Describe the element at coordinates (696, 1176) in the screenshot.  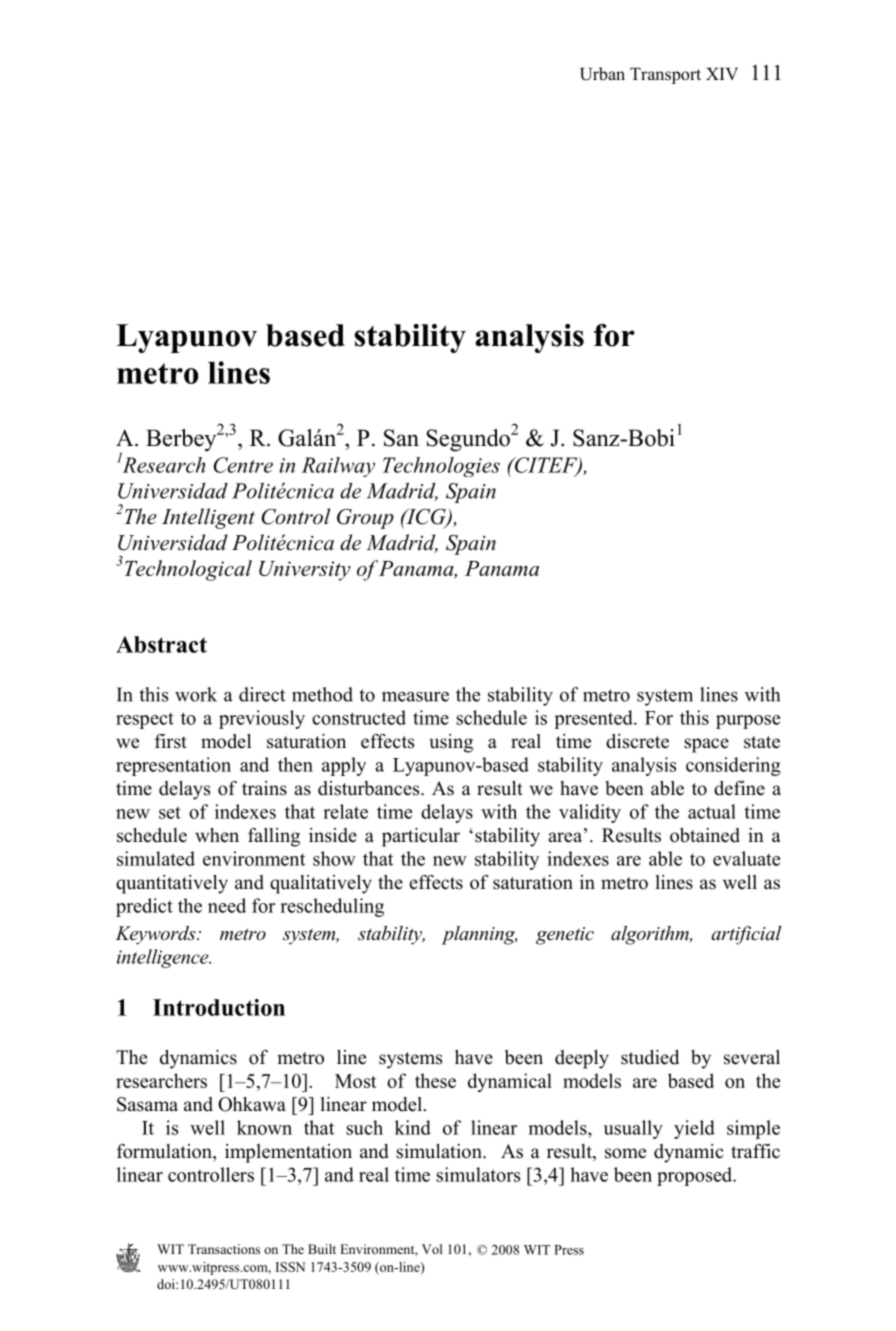
I see `proposed` at that location.
